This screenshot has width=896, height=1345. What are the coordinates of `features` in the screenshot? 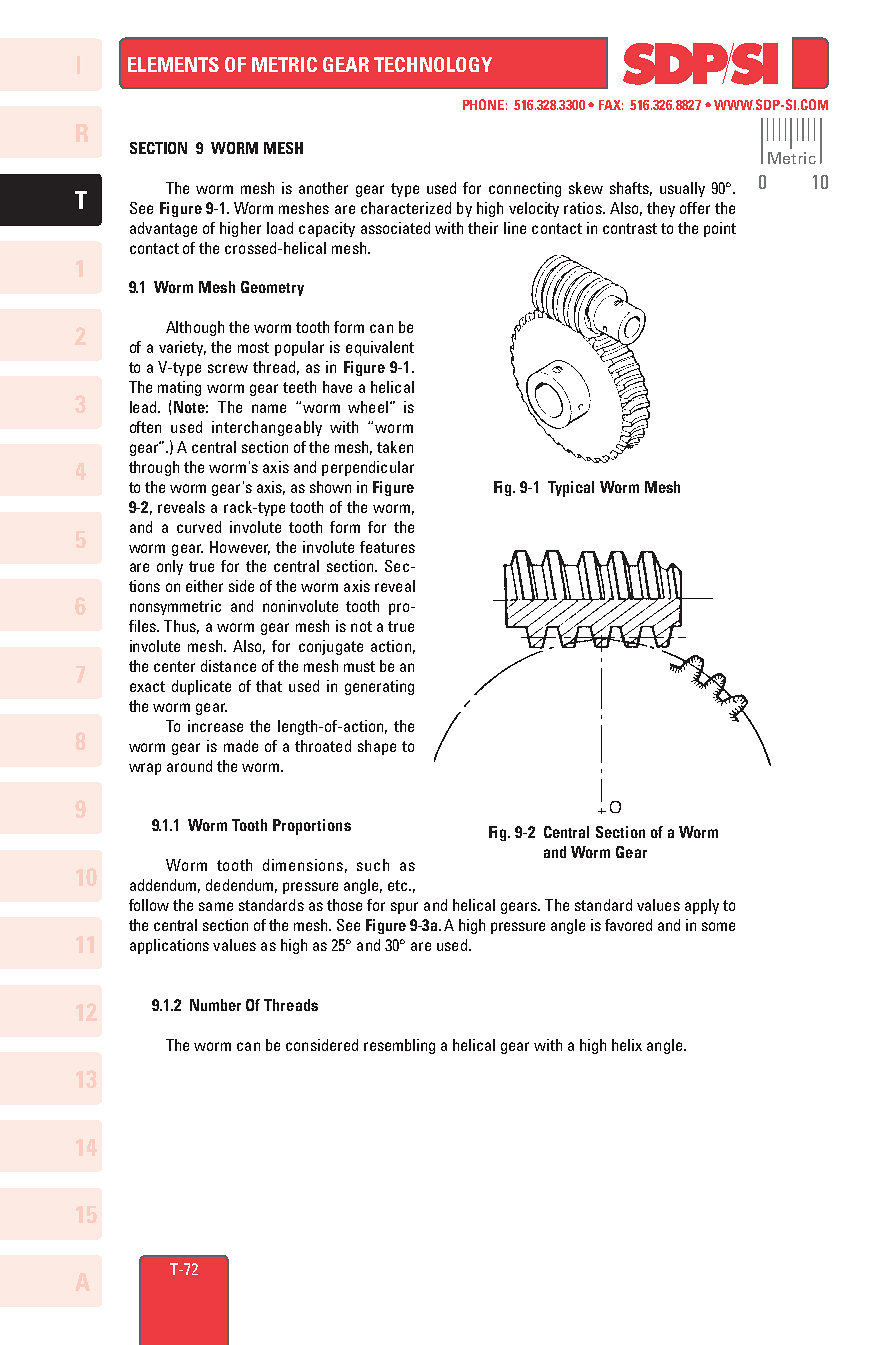 It's located at (387, 547).
